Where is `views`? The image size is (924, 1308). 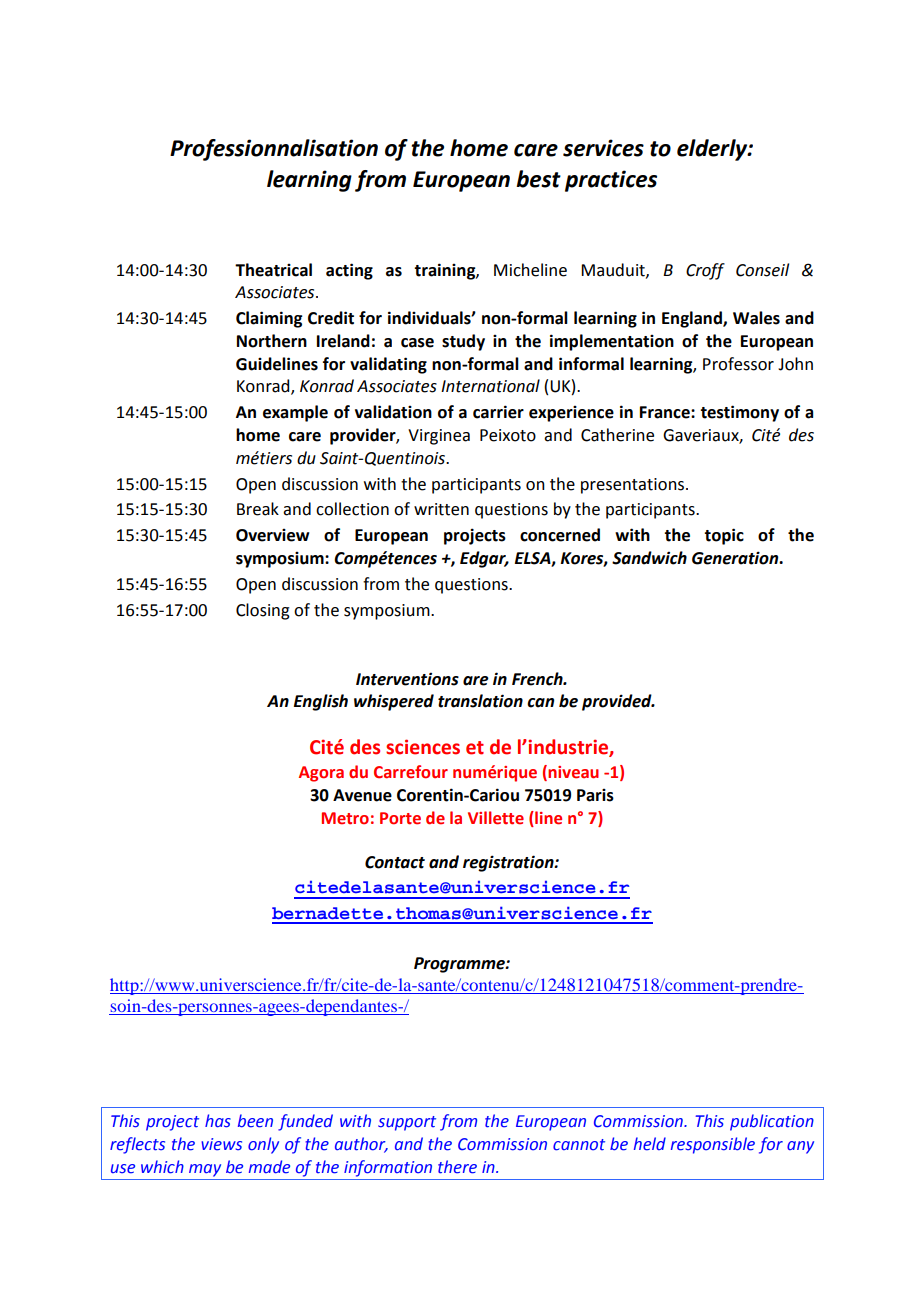 views is located at coordinates (221, 1144).
